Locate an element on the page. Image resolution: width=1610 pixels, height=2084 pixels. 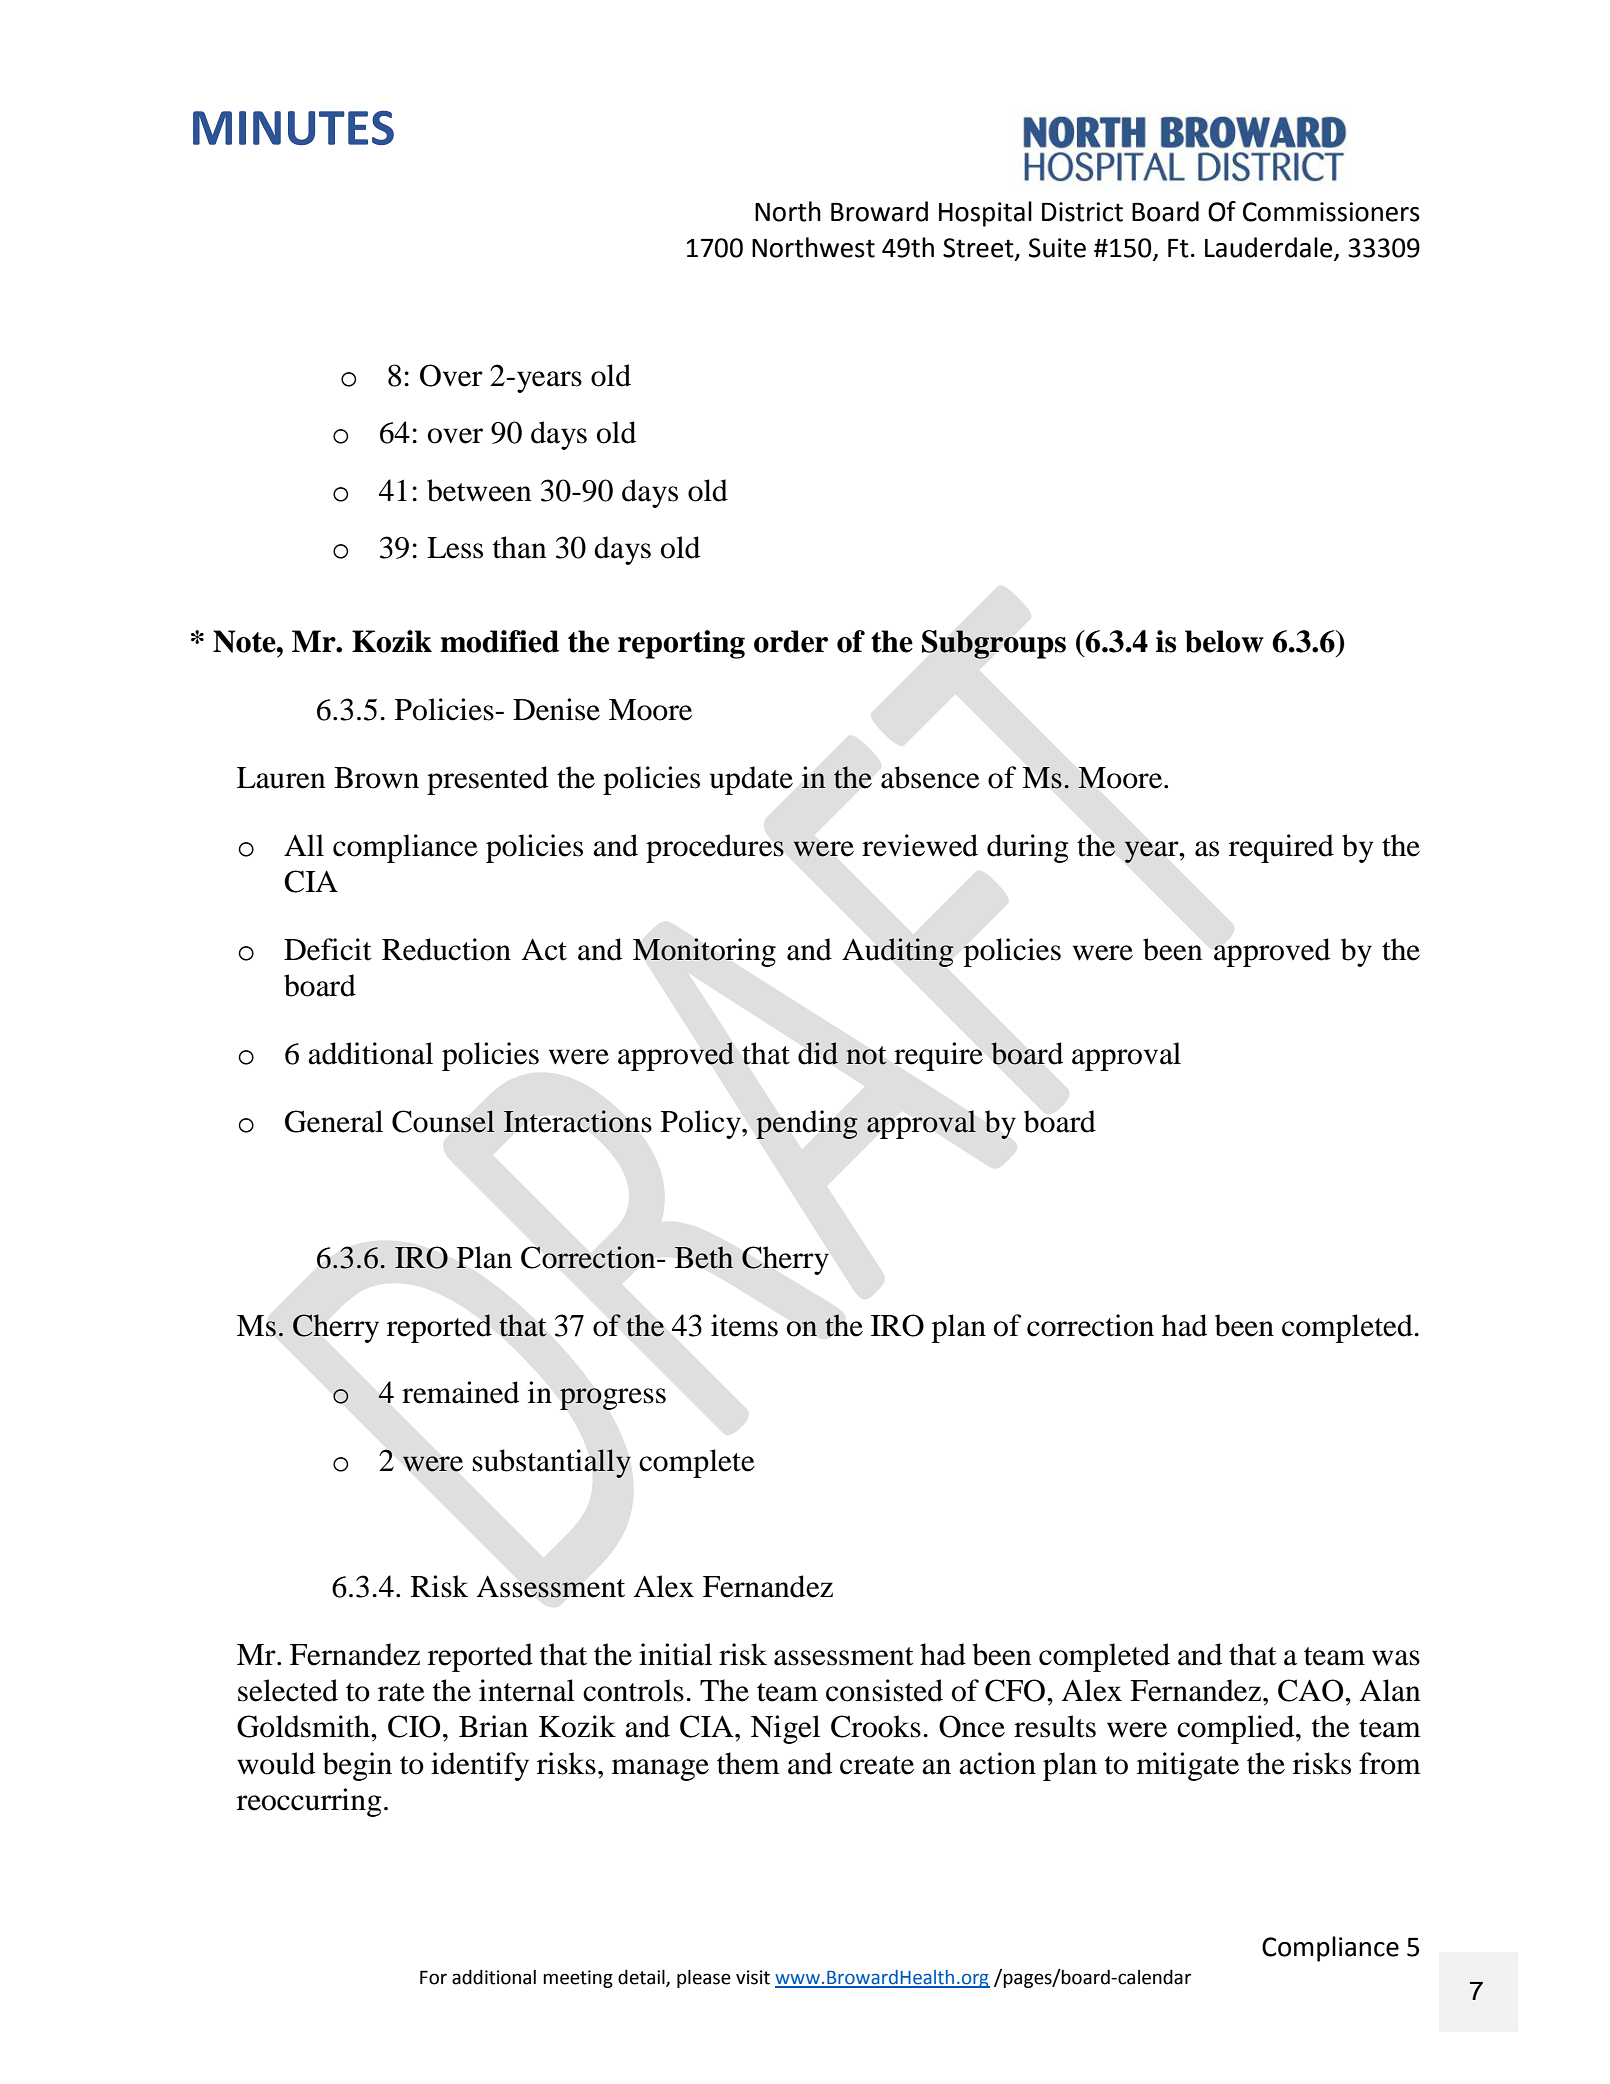
Counsel is located at coordinates (443, 1121).
